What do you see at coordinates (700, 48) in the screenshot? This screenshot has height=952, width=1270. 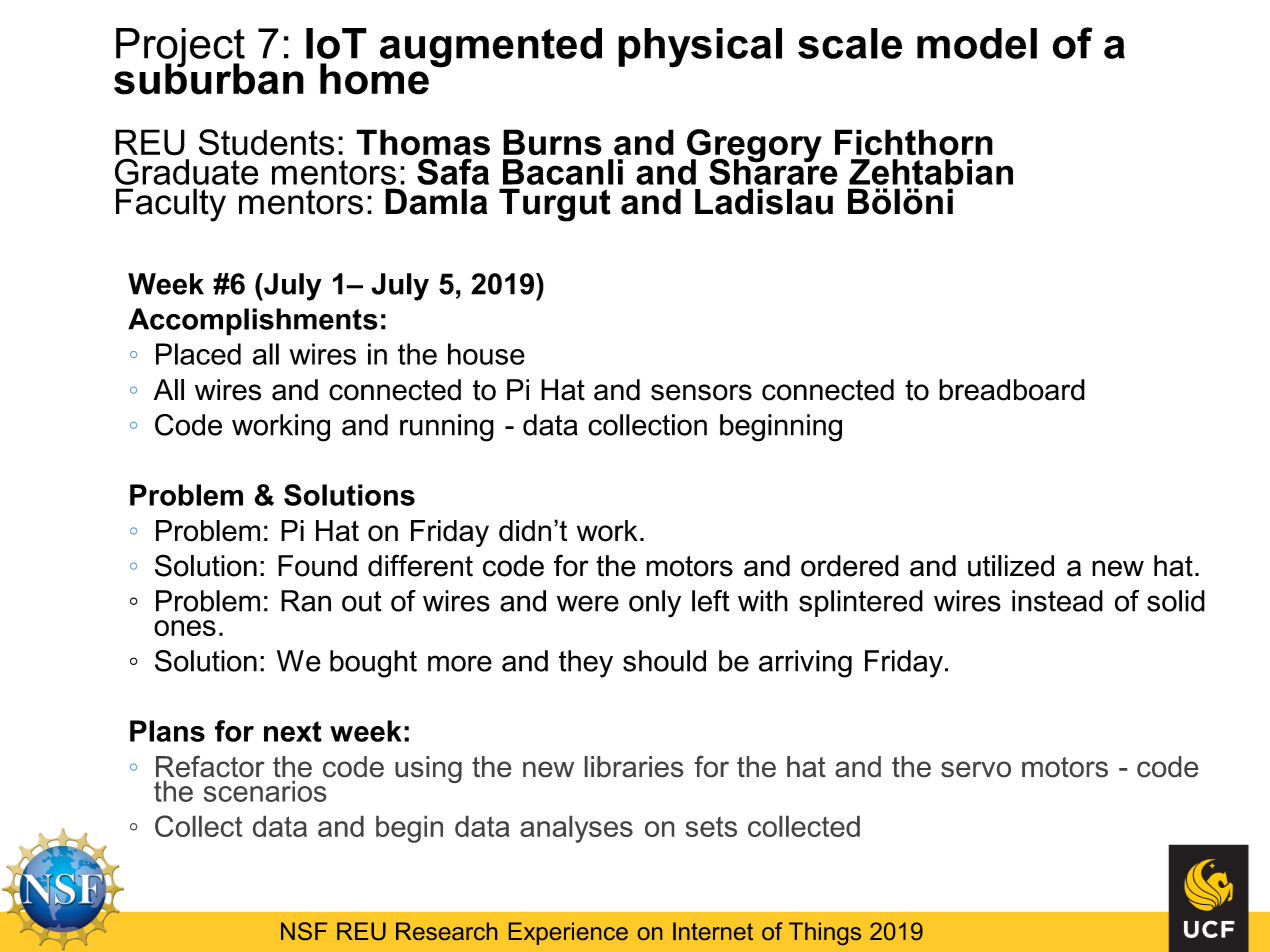 I see `physical` at bounding box center [700, 48].
